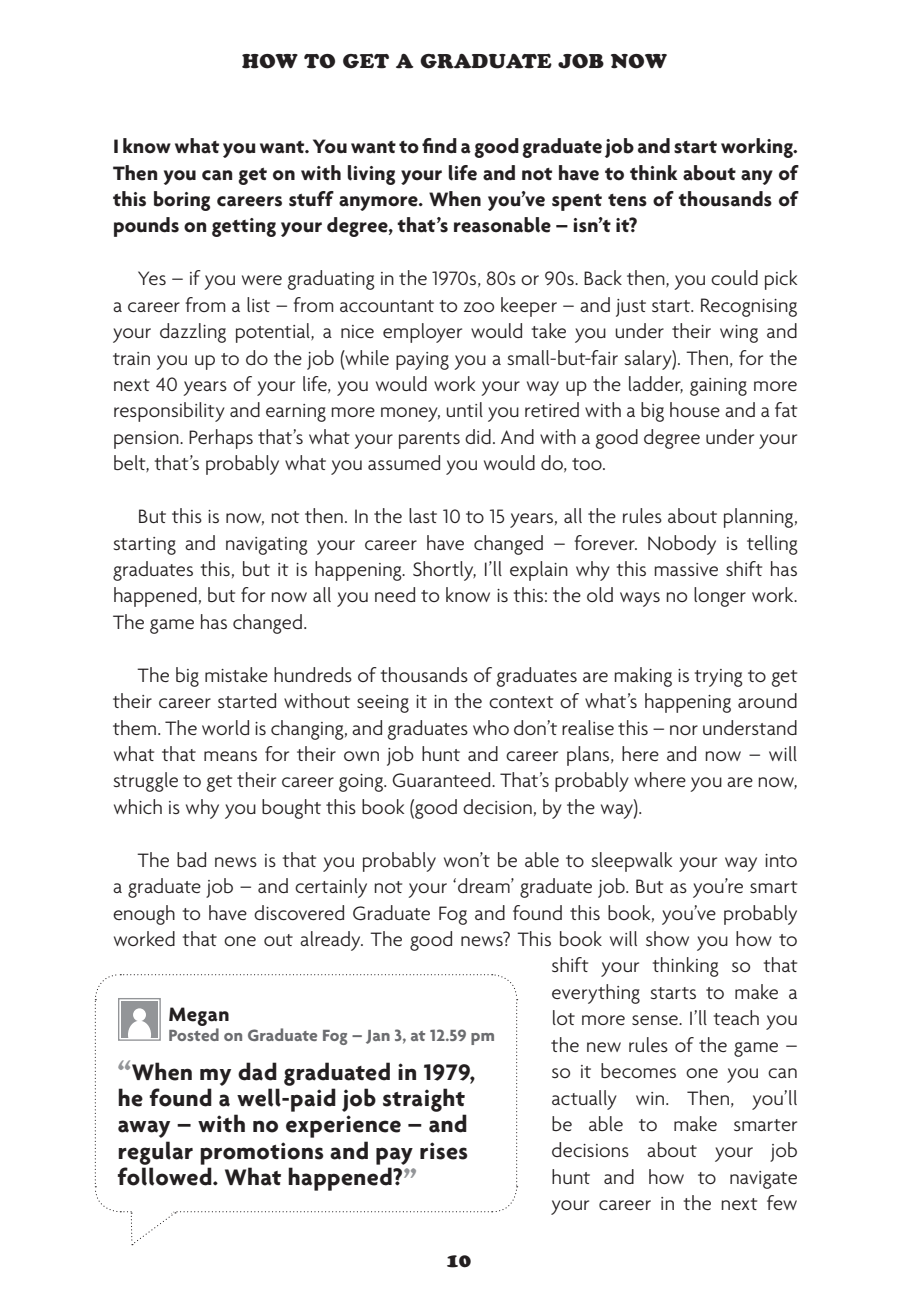 The width and height of the page is (924, 1311). I want to click on rises, so click(444, 1151).
